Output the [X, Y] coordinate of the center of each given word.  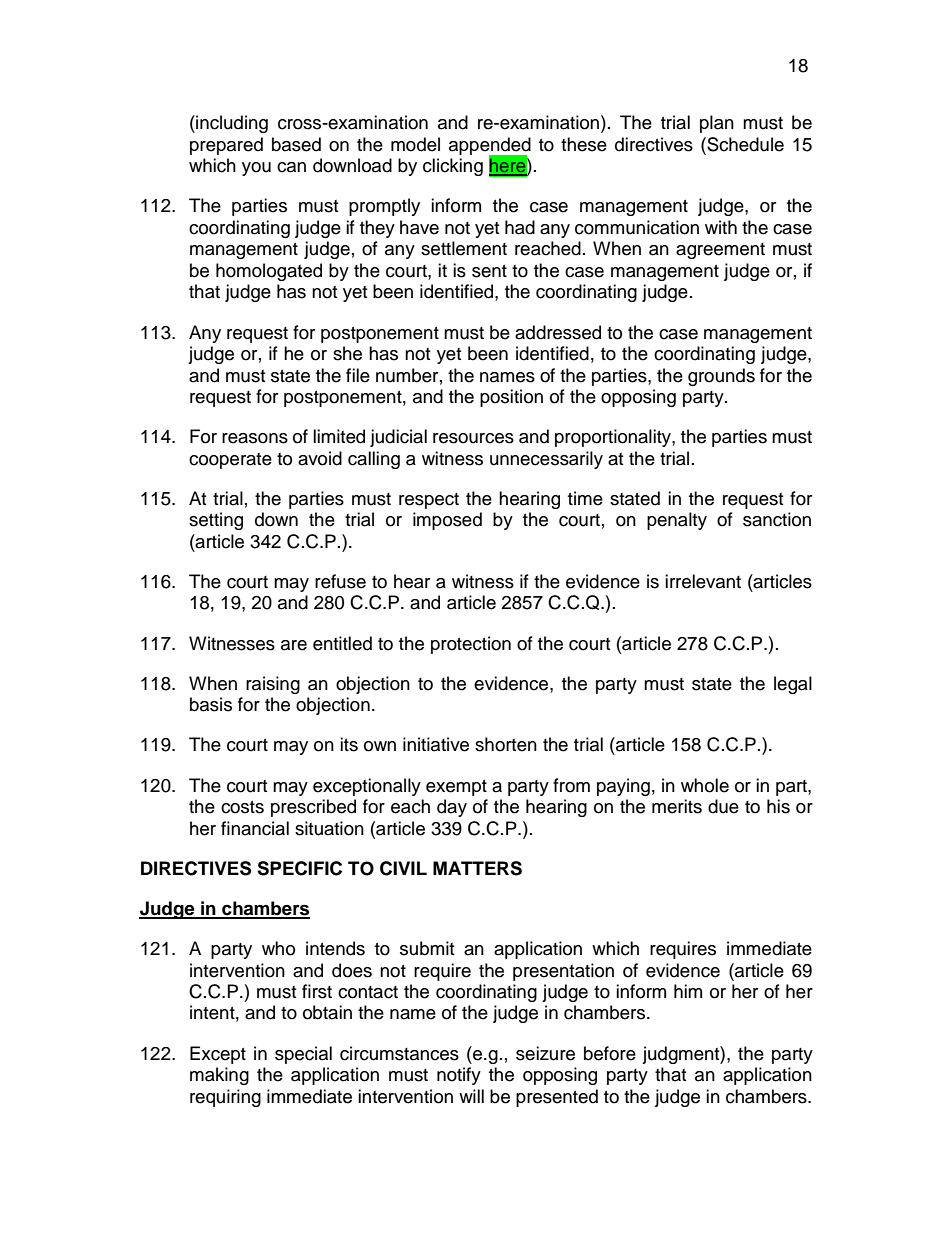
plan [717, 124]
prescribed [313, 808]
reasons [255, 438]
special [303, 1055]
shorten [506, 744]
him [688, 991]
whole [705, 785]
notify [459, 1076]
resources [473, 438]
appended [490, 147]
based [296, 144]
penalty [677, 521]
